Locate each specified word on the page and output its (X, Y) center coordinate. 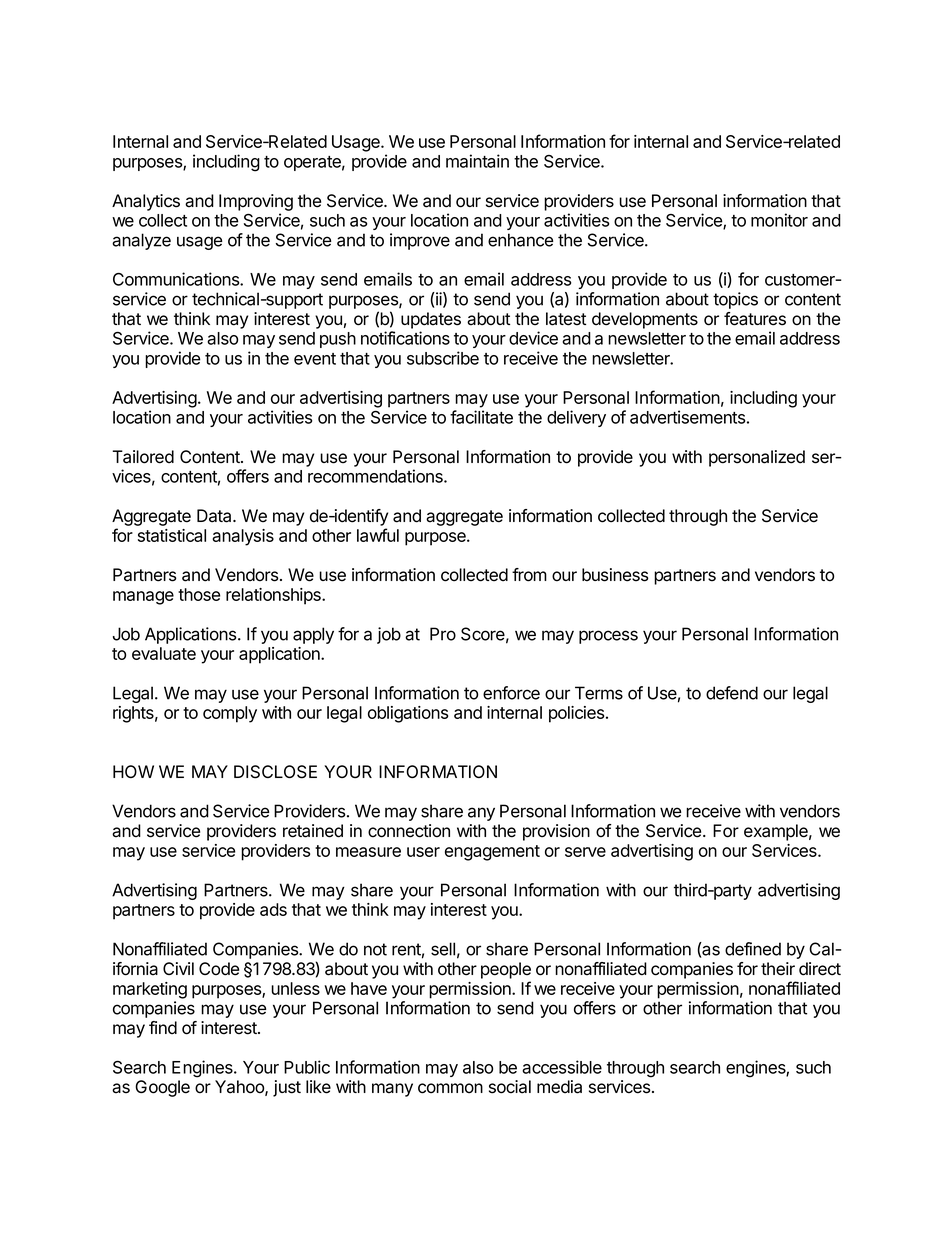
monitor (779, 220)
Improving (256, 202)
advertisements (687, 417)
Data (215, 516)
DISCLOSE (275, 772)
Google (162, 1088)
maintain (477, 161)
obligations (408, 714)
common (450, 1088)
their (778, 969)
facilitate (481, 417)
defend (732, 693)
